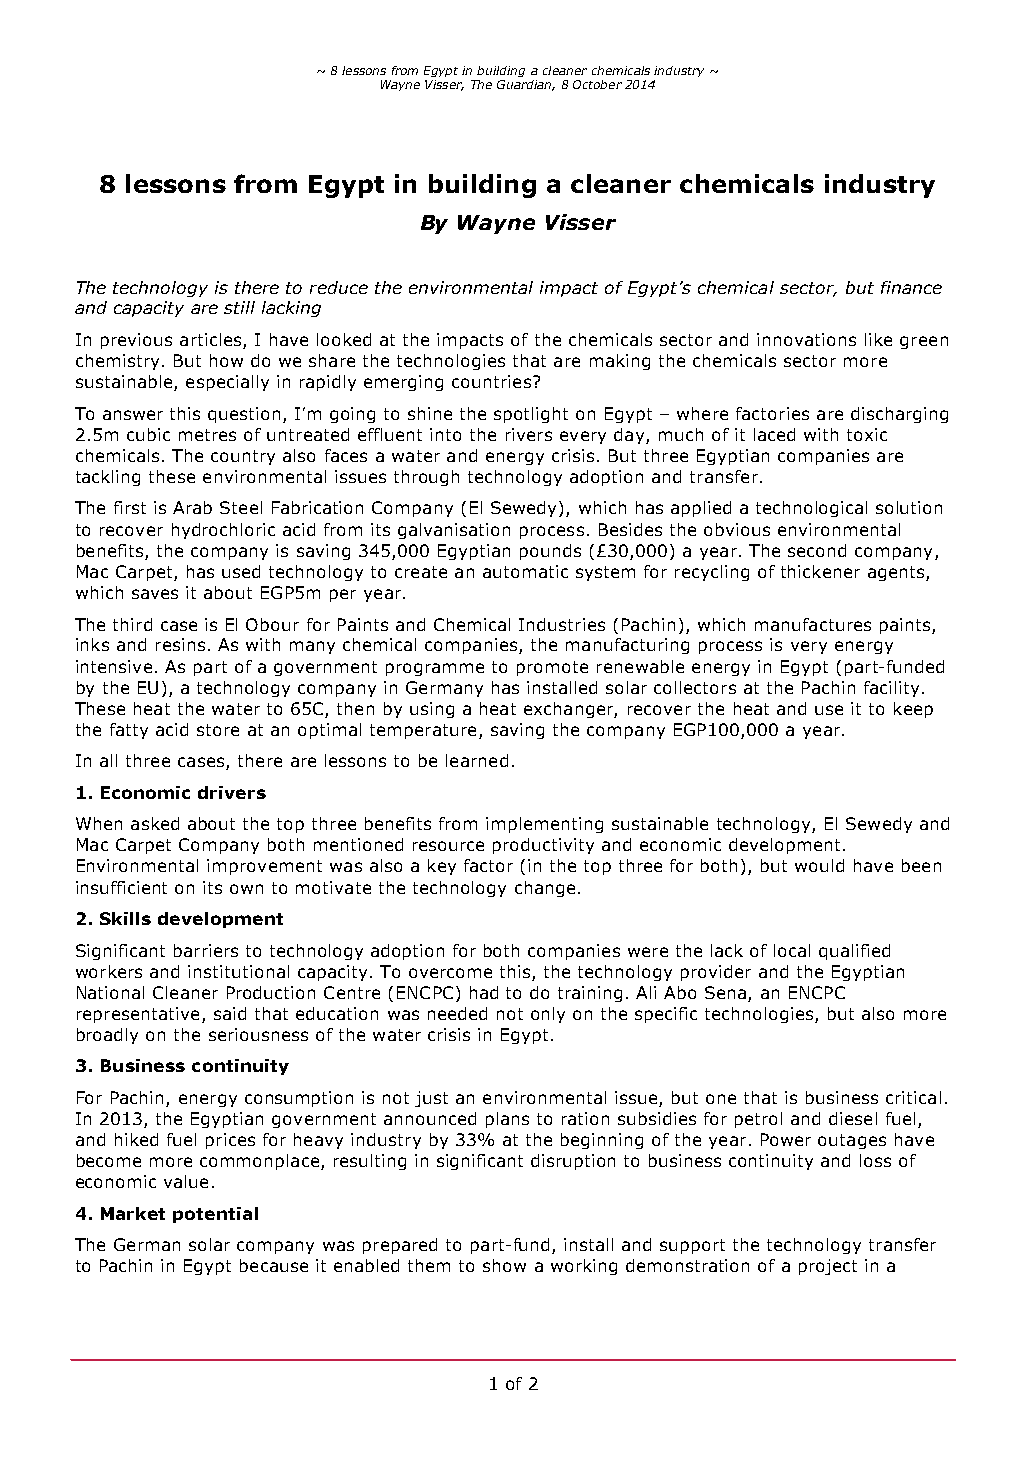 This document has height=1461, width=1033. What do you see at coordinates (215, 1215) in the document?
I see `potential` at bounding box center [215, 1215].
